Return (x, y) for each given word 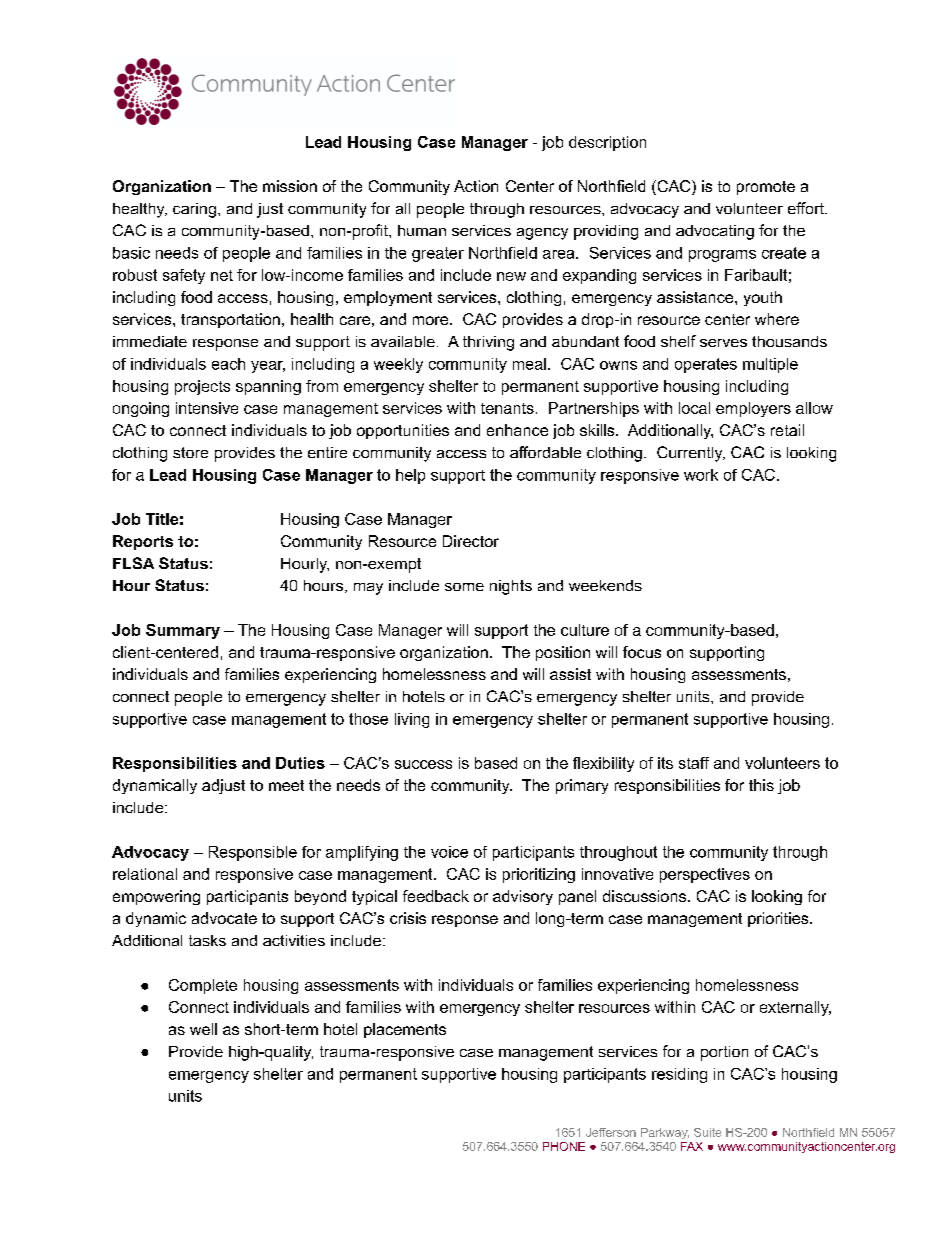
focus (642, 652)
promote (766, 188)
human (422, 230)
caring (194, 210)
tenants (507, 408)
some (464, 587)
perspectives (705, 875)
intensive (207, 408)
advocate (224, 918)
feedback (436, 896)
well (203, 1029)
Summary (183, 631)
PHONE (564, 1146)
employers (753, 409)
